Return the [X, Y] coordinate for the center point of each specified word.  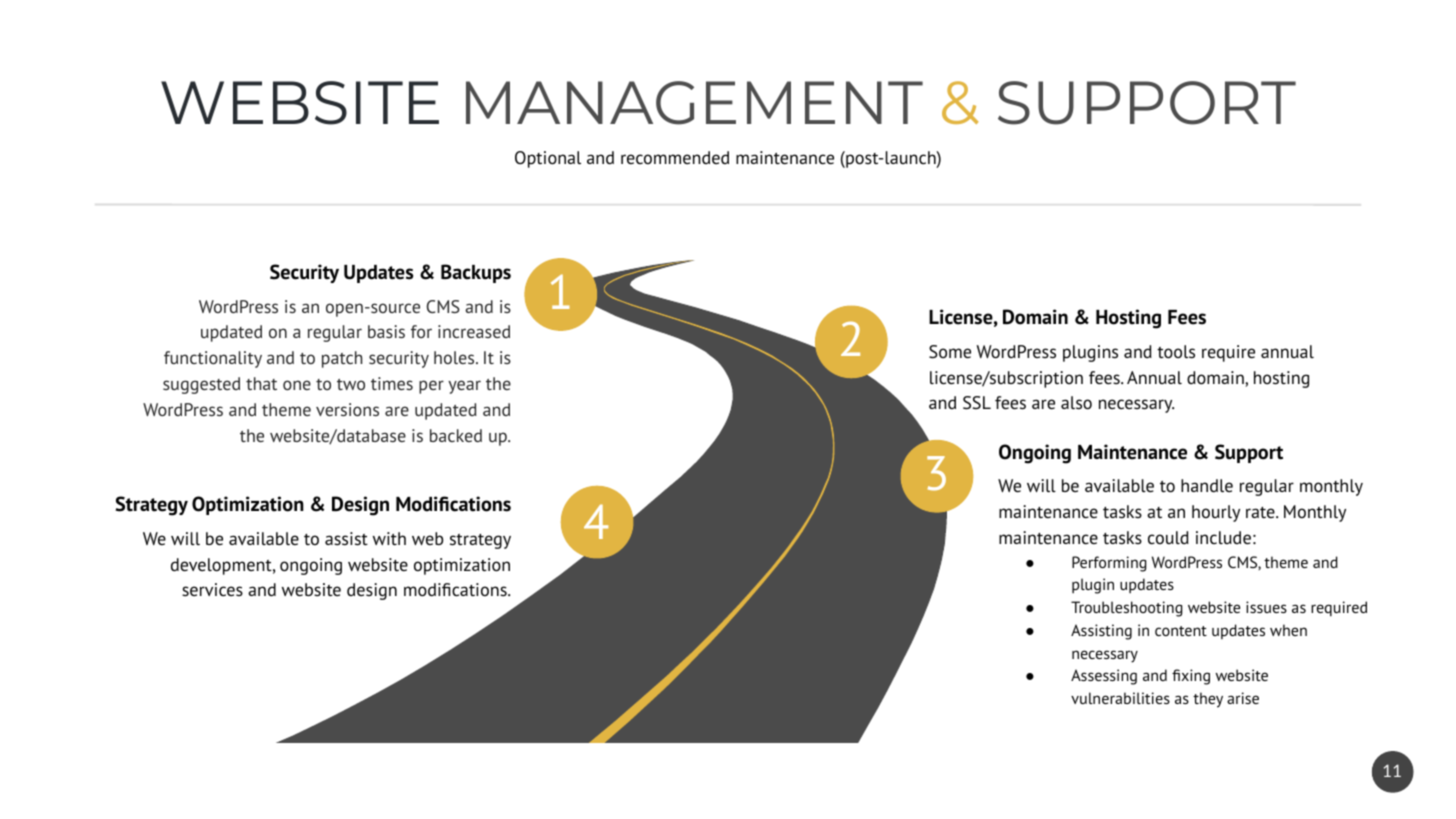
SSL [977, 403]
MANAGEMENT [694, 103]
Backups [476, 273]
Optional [548, 159]
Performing [1109, 564]
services [212, 590]
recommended [675, 157]
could [1168, 538]
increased [474, 331]
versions [347, 409]
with [389, 538]
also [1076, 403]
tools [1176, 352]
